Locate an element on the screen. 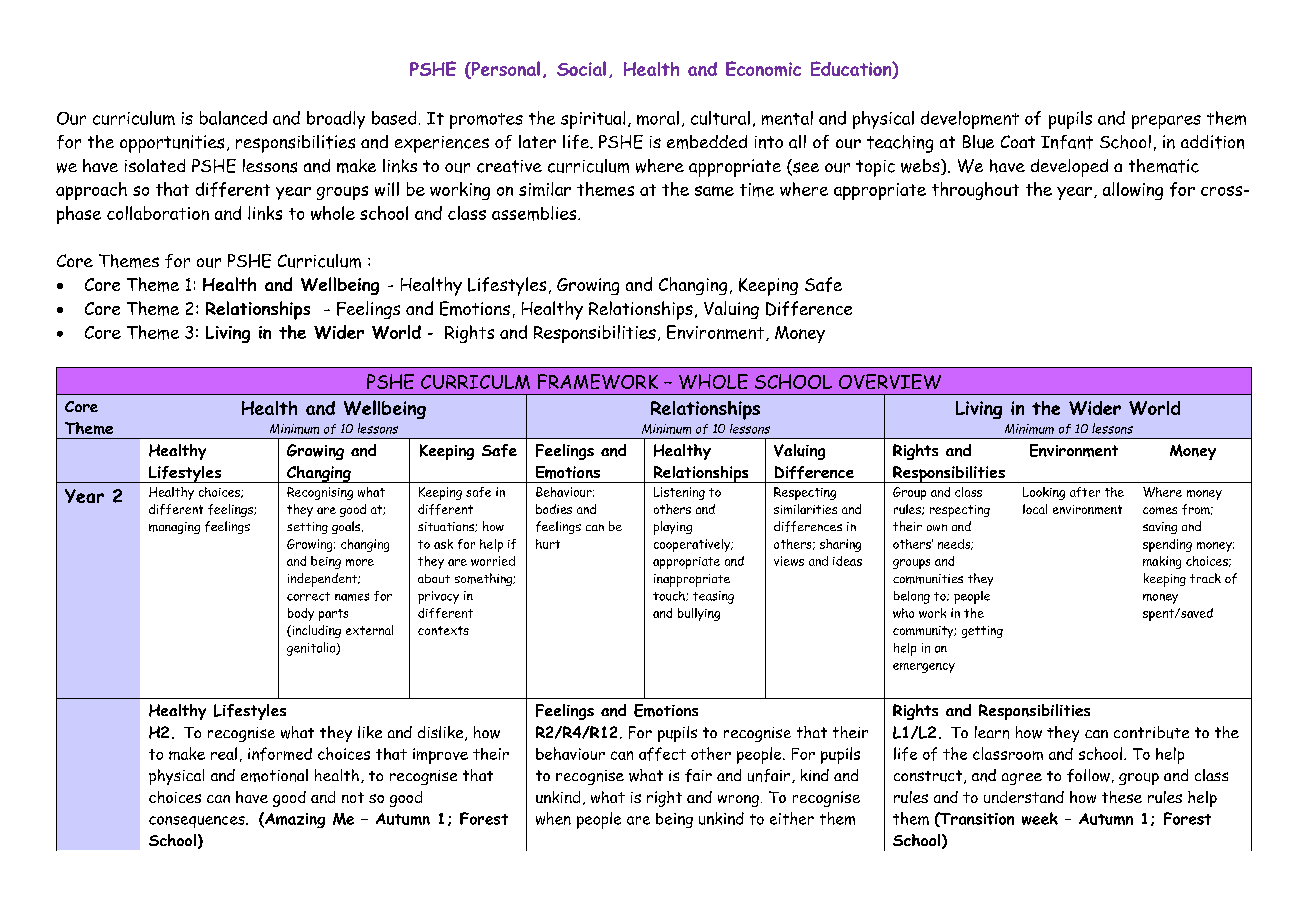 This screenshot has width=1308, height=924. after is located at coordinates (1085, 492).
